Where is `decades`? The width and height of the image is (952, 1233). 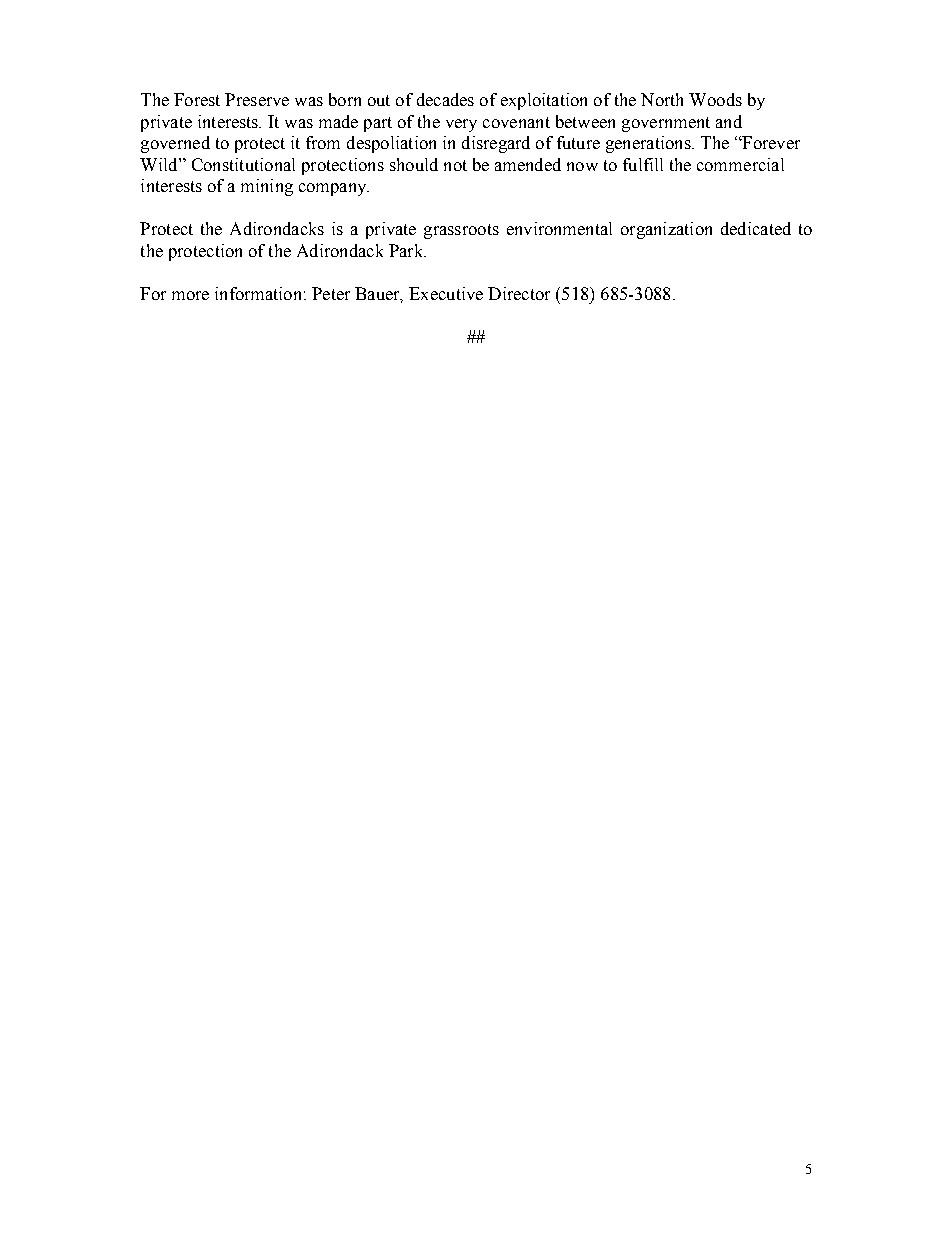 decades is located at coordinates (445, 99).
